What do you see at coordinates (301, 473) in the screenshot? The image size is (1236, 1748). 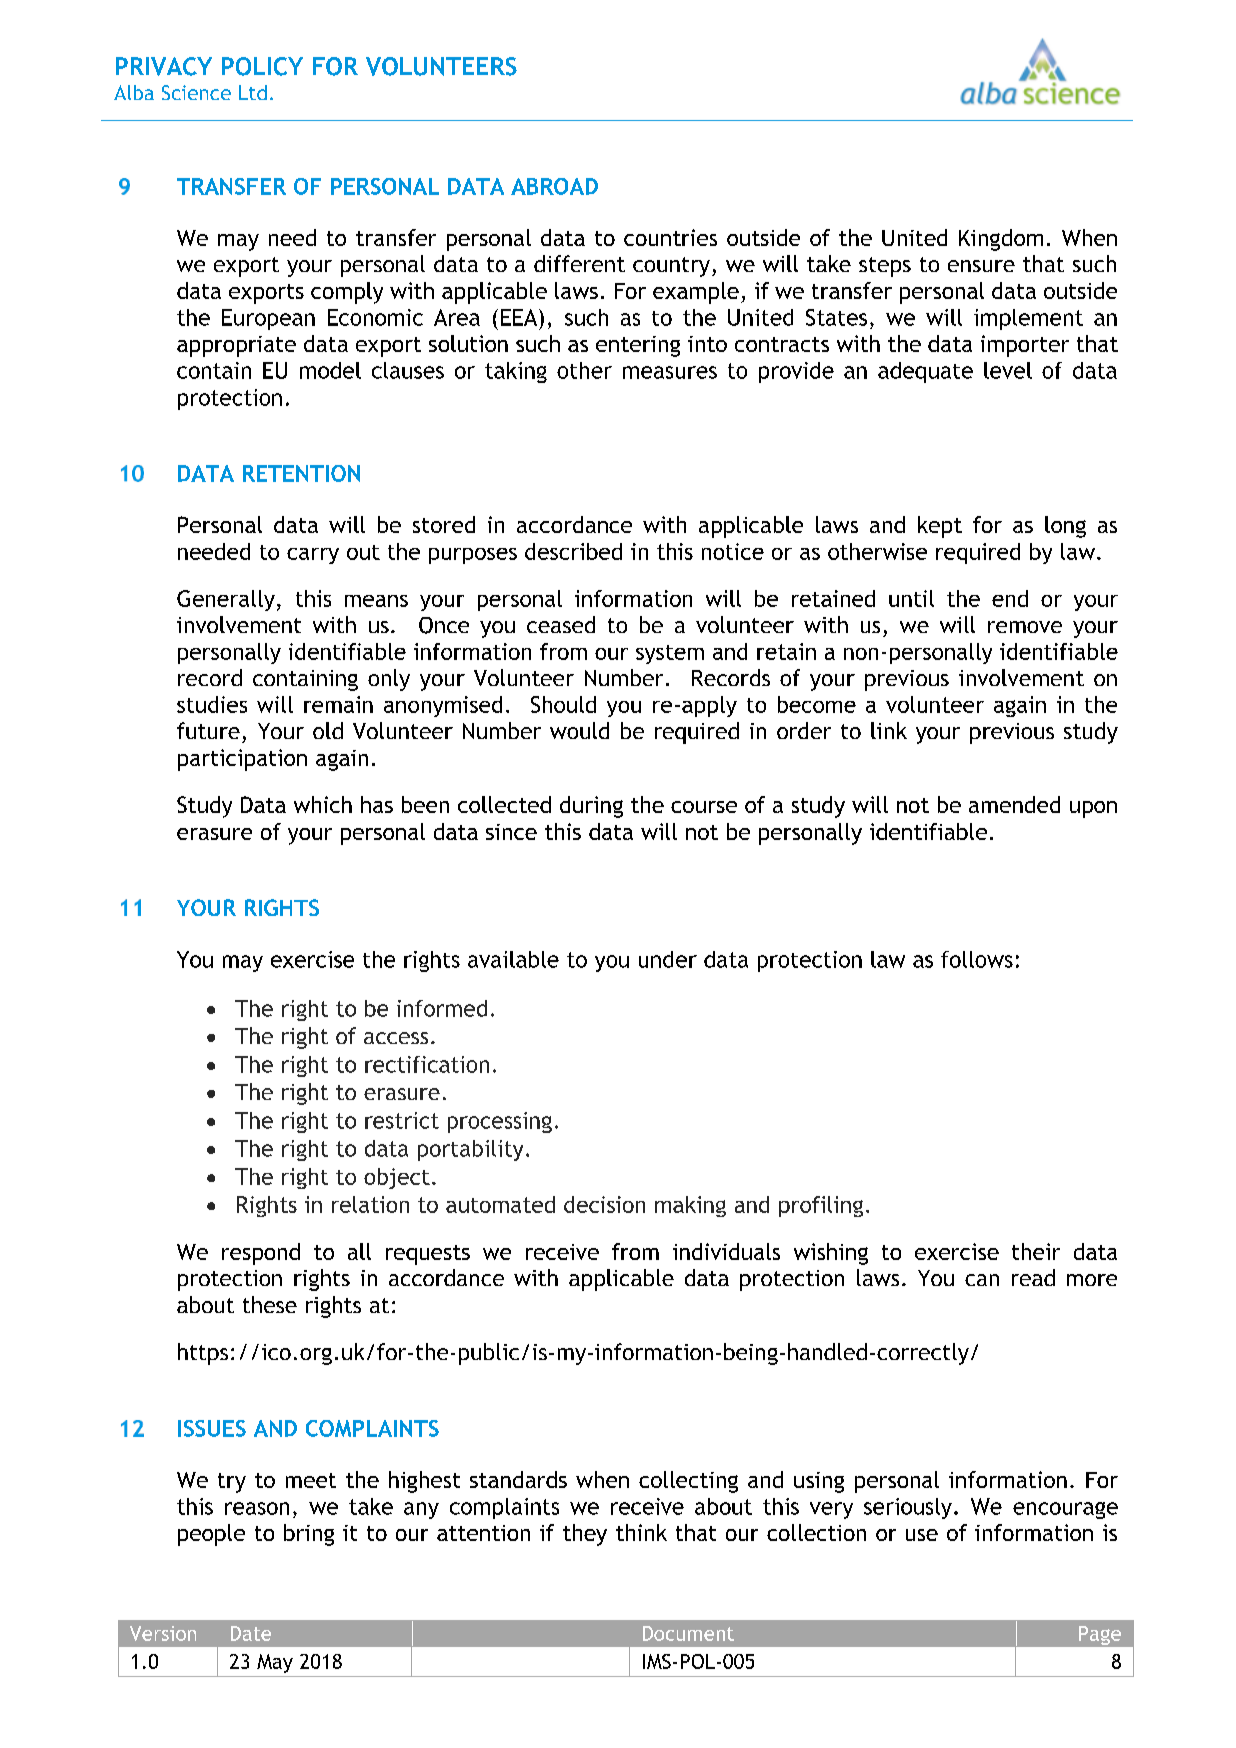 I see `RETENTION` at bounding box center [301, 473].
